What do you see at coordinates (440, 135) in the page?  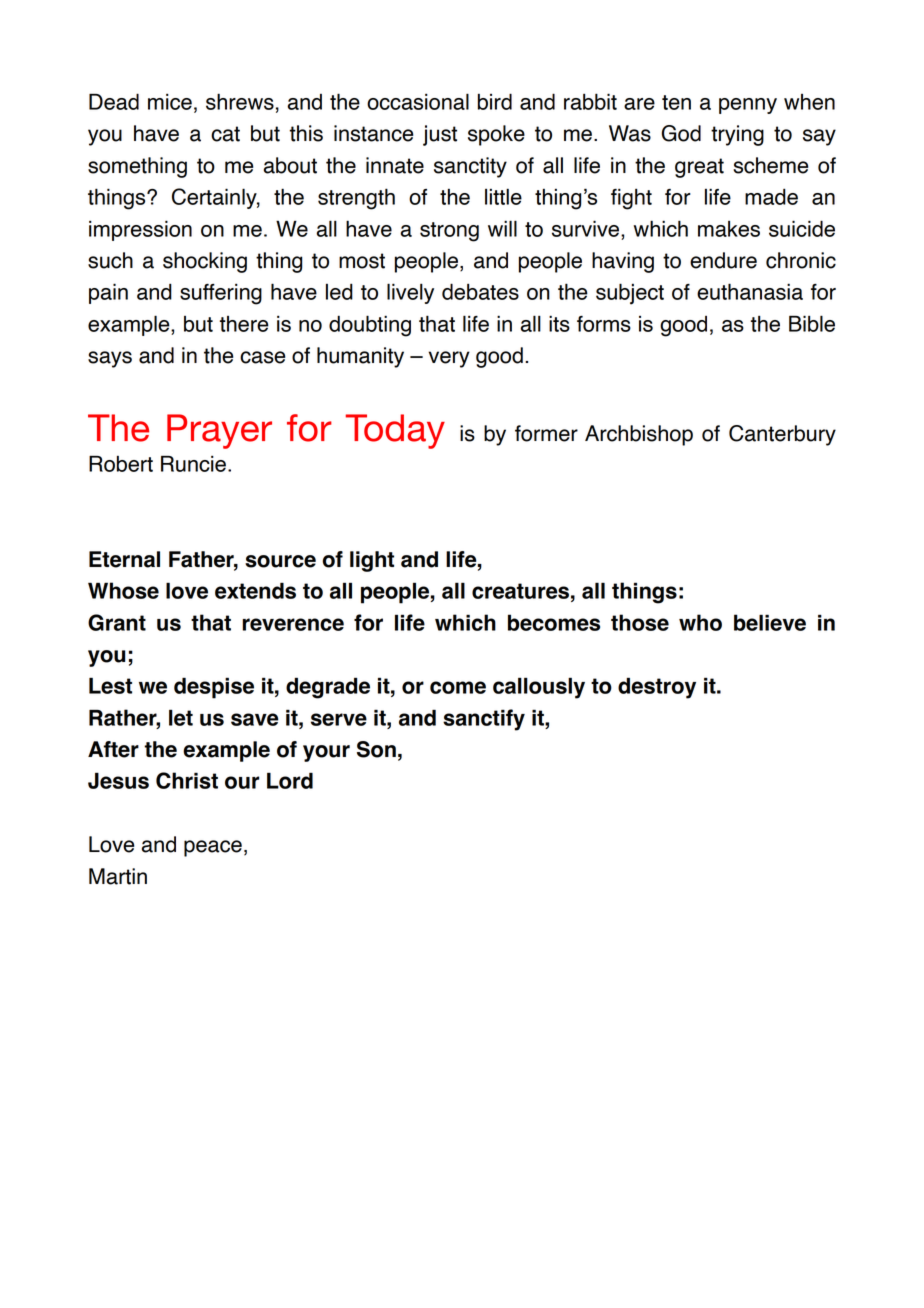 I see `just` at bounding box center [440, 135].
